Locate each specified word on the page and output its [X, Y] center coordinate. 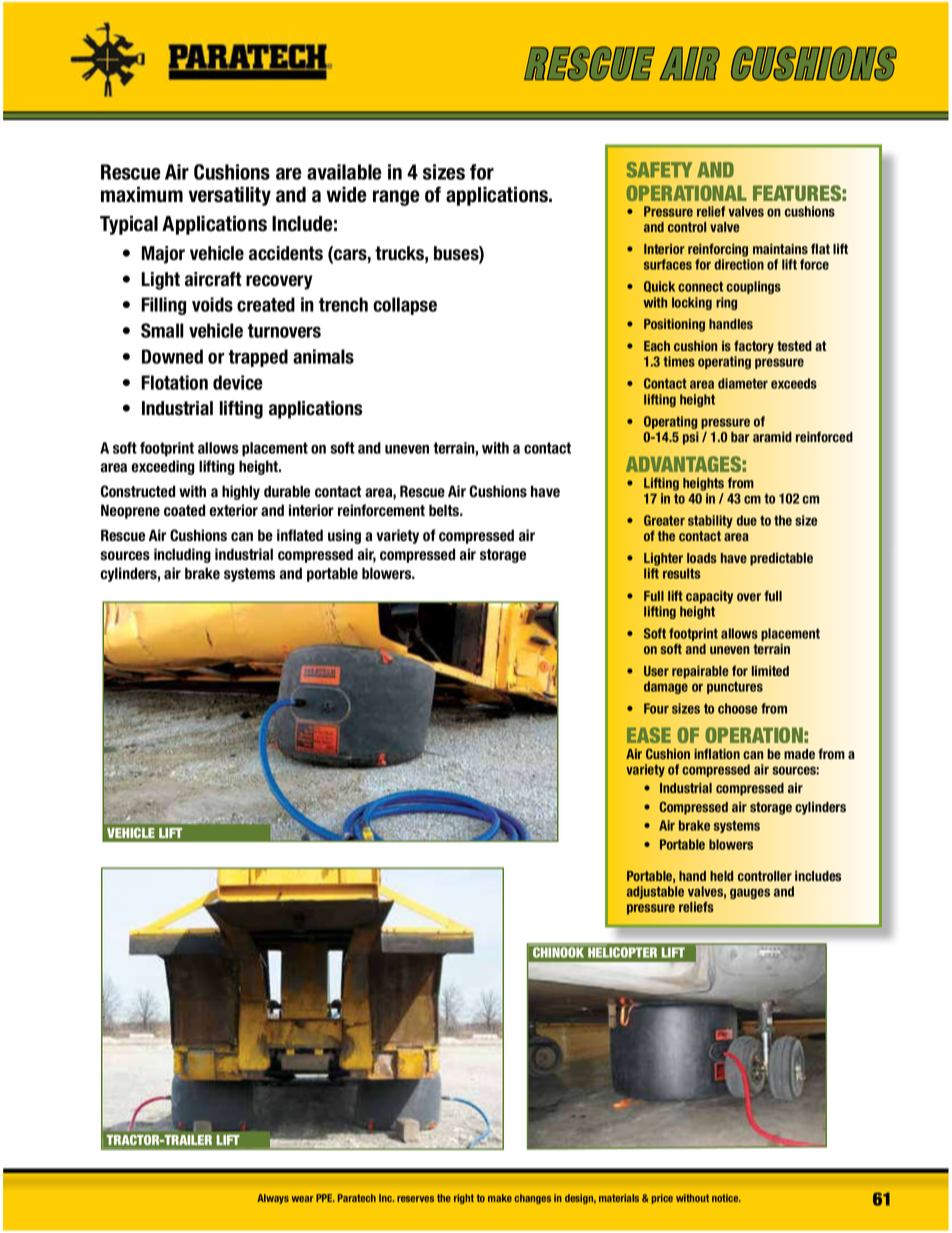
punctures [735, 687]
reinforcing [718, 250]
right [464, 1199]
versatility [229, 196]
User [656, 671]
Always [273, 1199]
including [182, 555]
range [396, 198]
